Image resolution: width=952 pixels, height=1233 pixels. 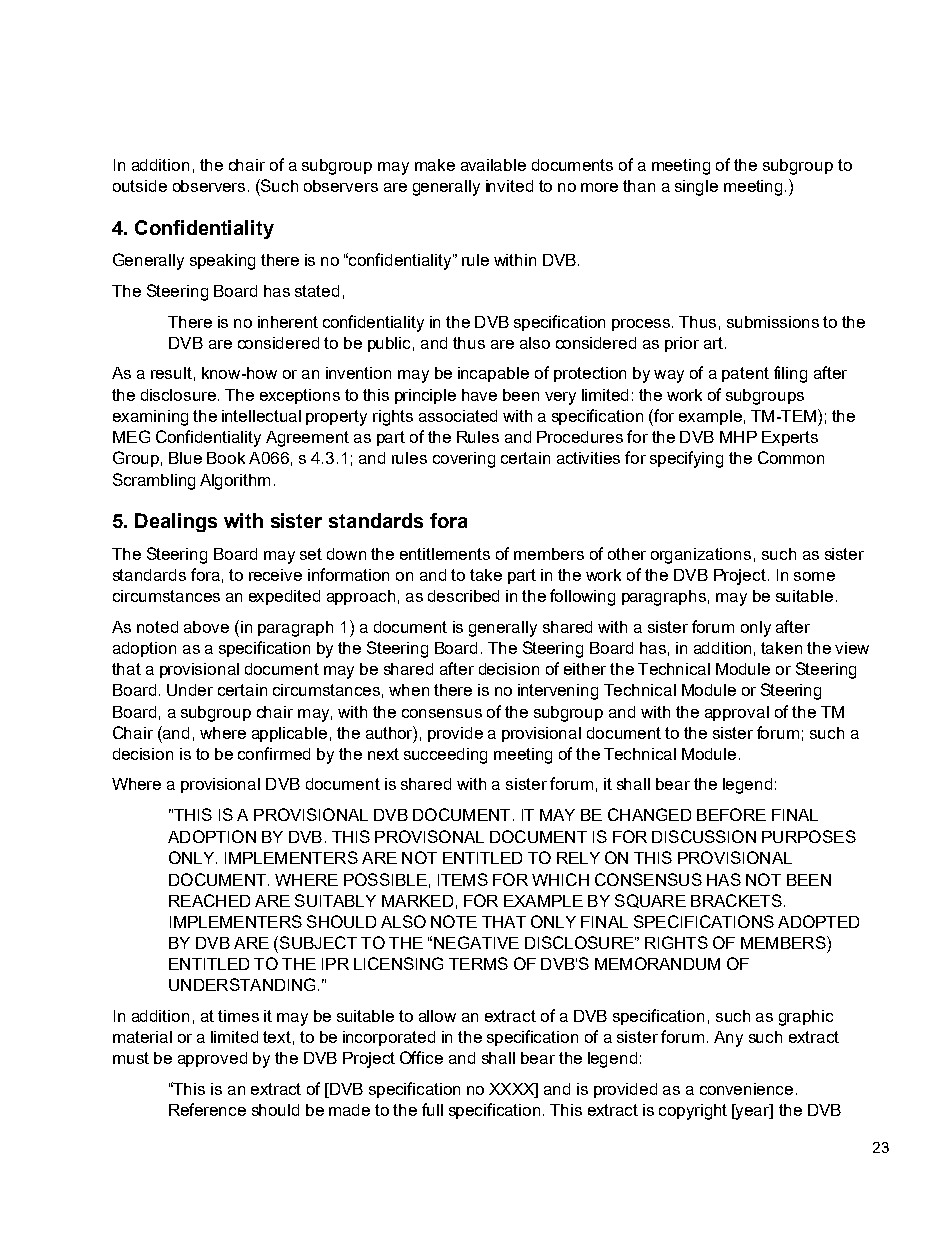 What do you see at coordinates (791, 457) in the page?
I see `Common` at bounding box center [791, 457].
